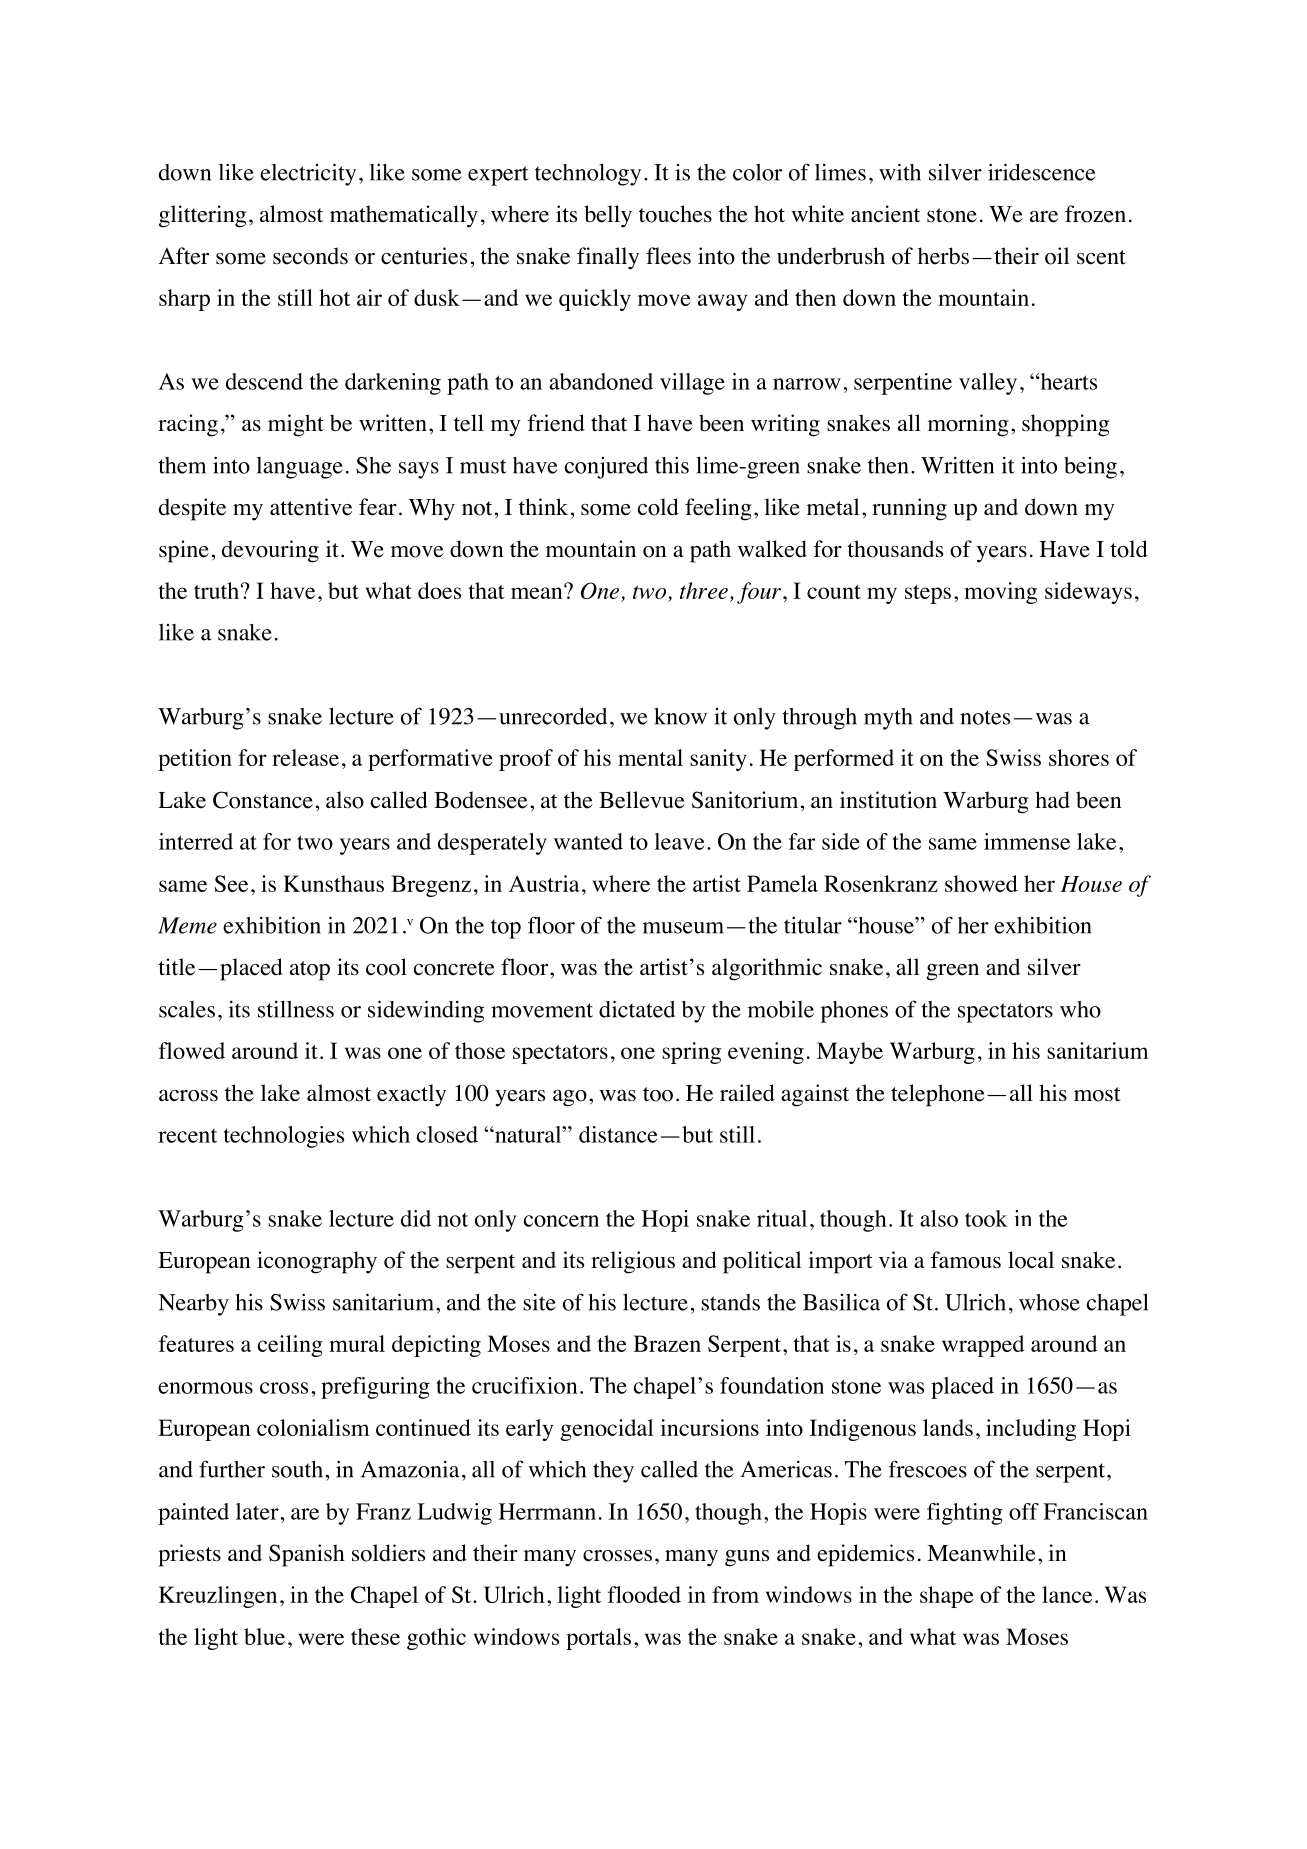 This screenshot has height=1849, width=1307. I want to click on showed, so click(981, 883).
